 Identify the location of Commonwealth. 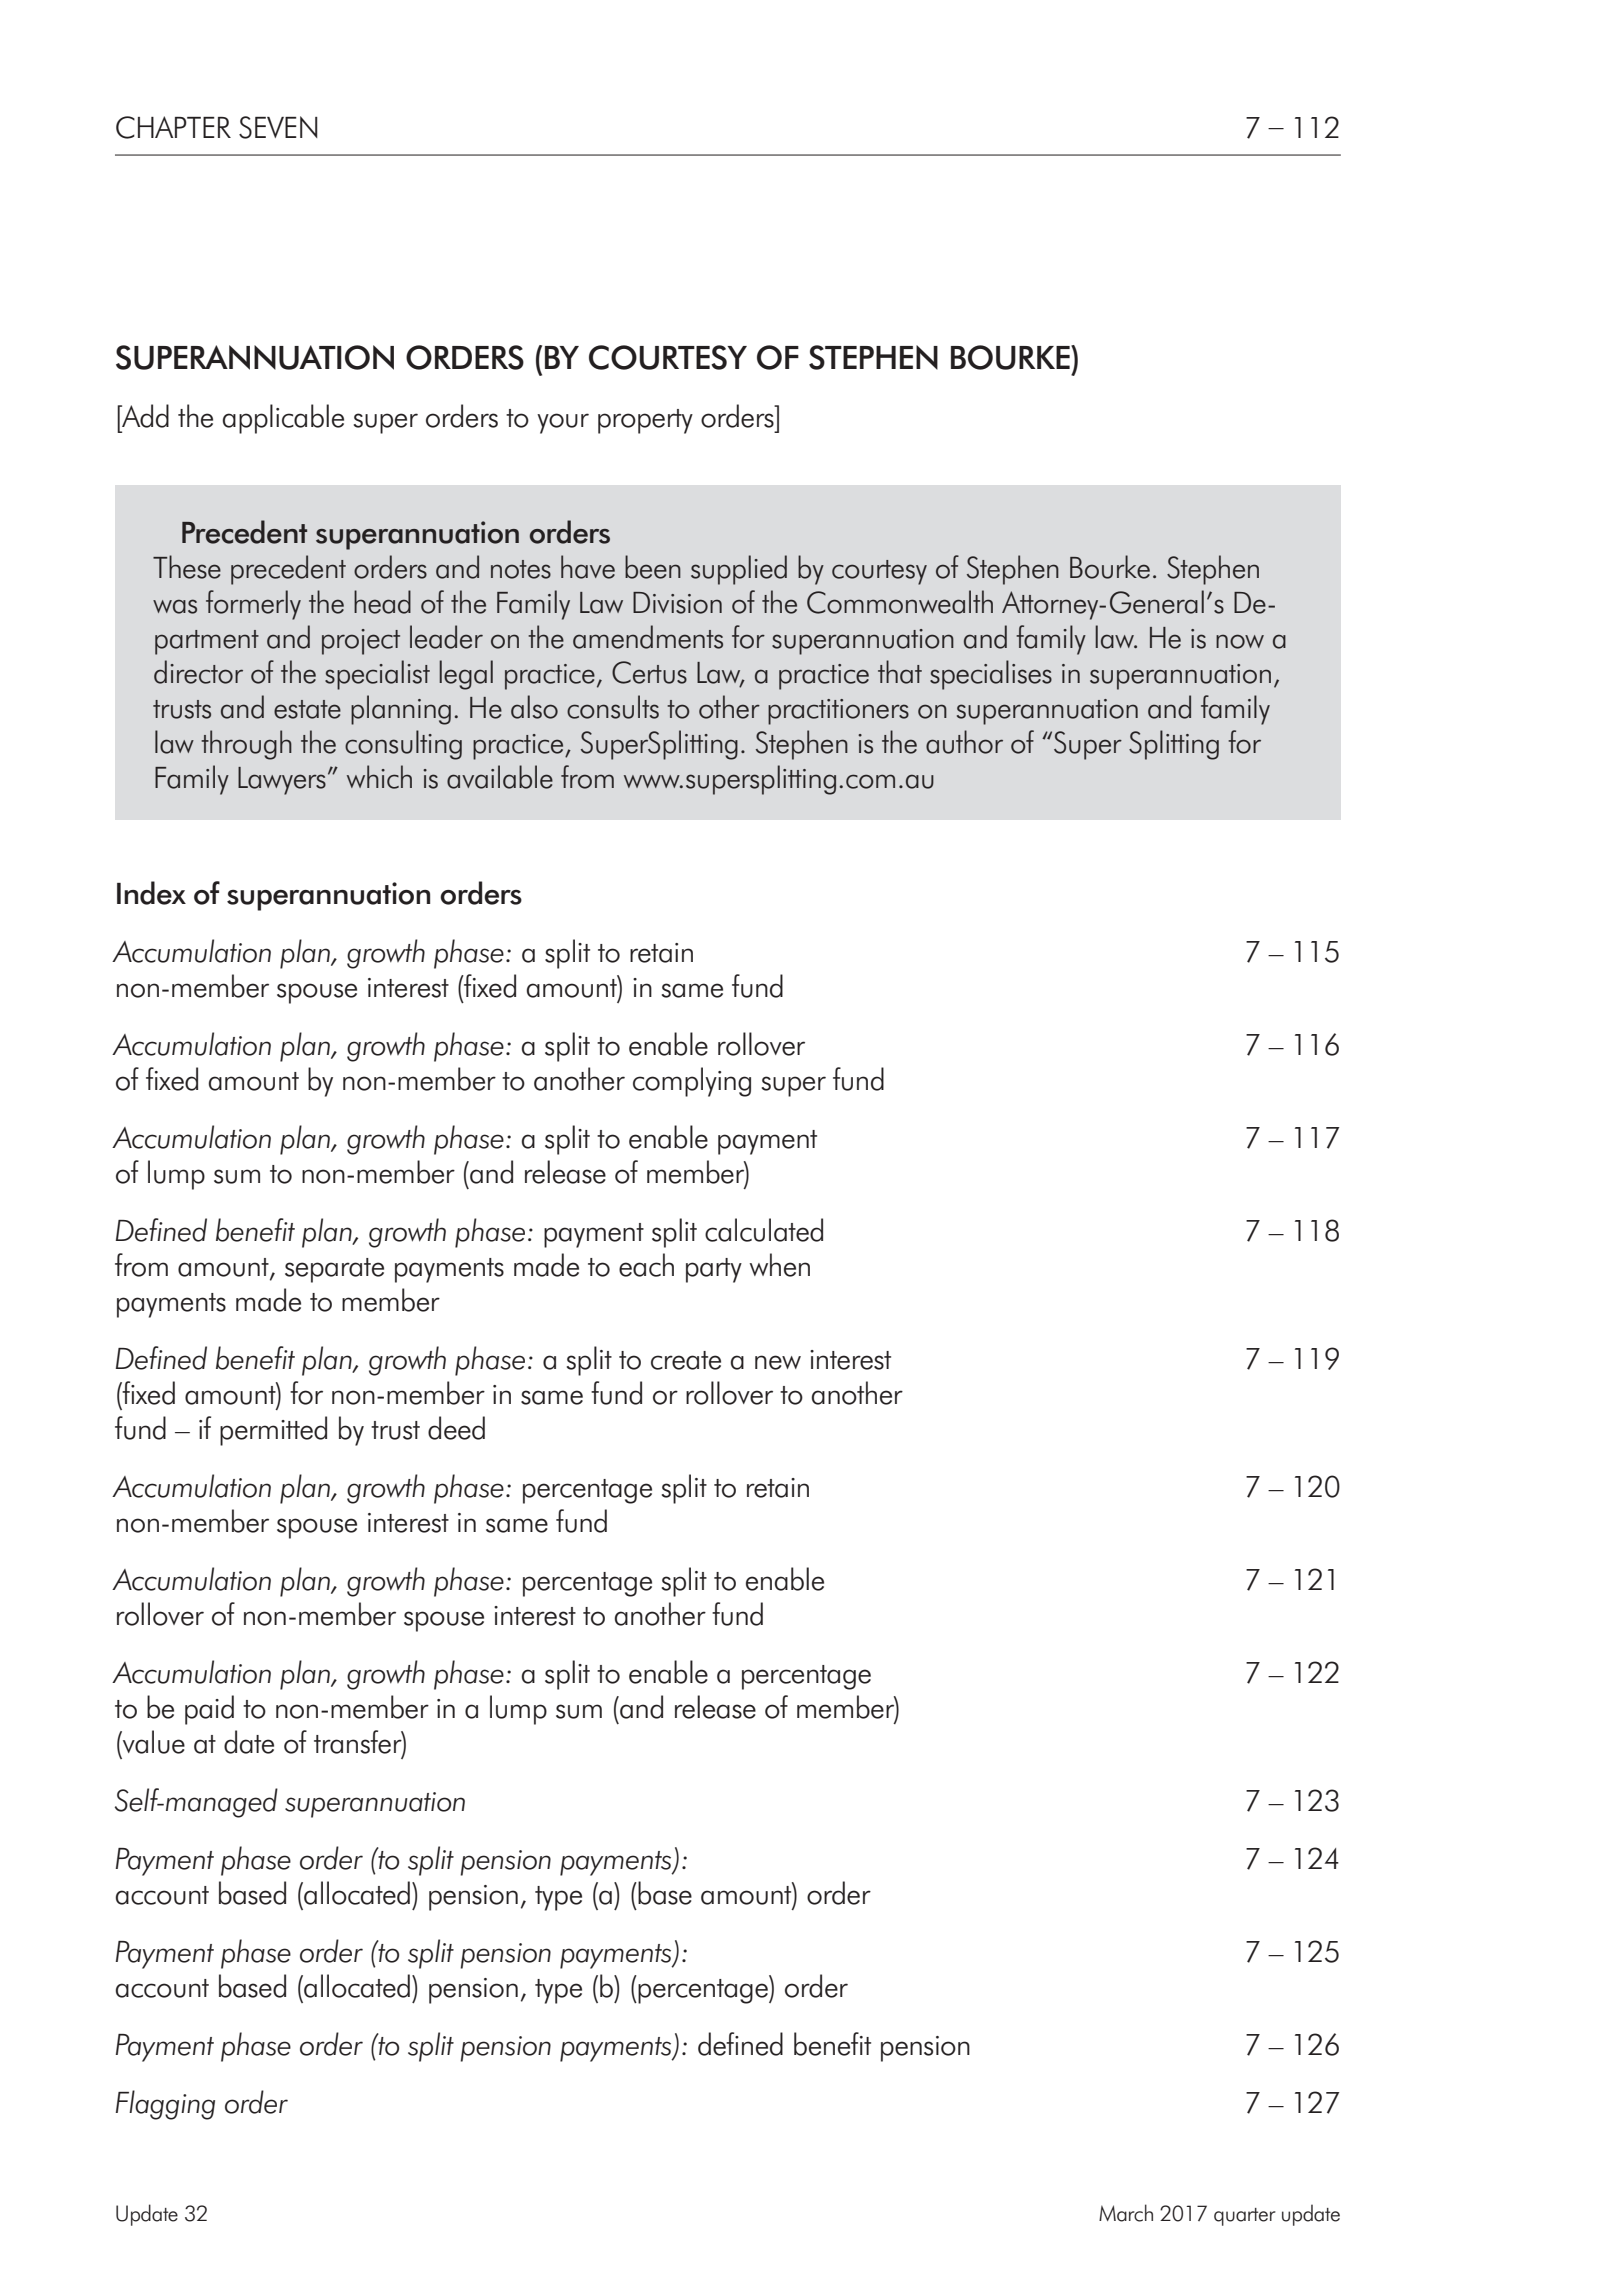
(900, 602).
